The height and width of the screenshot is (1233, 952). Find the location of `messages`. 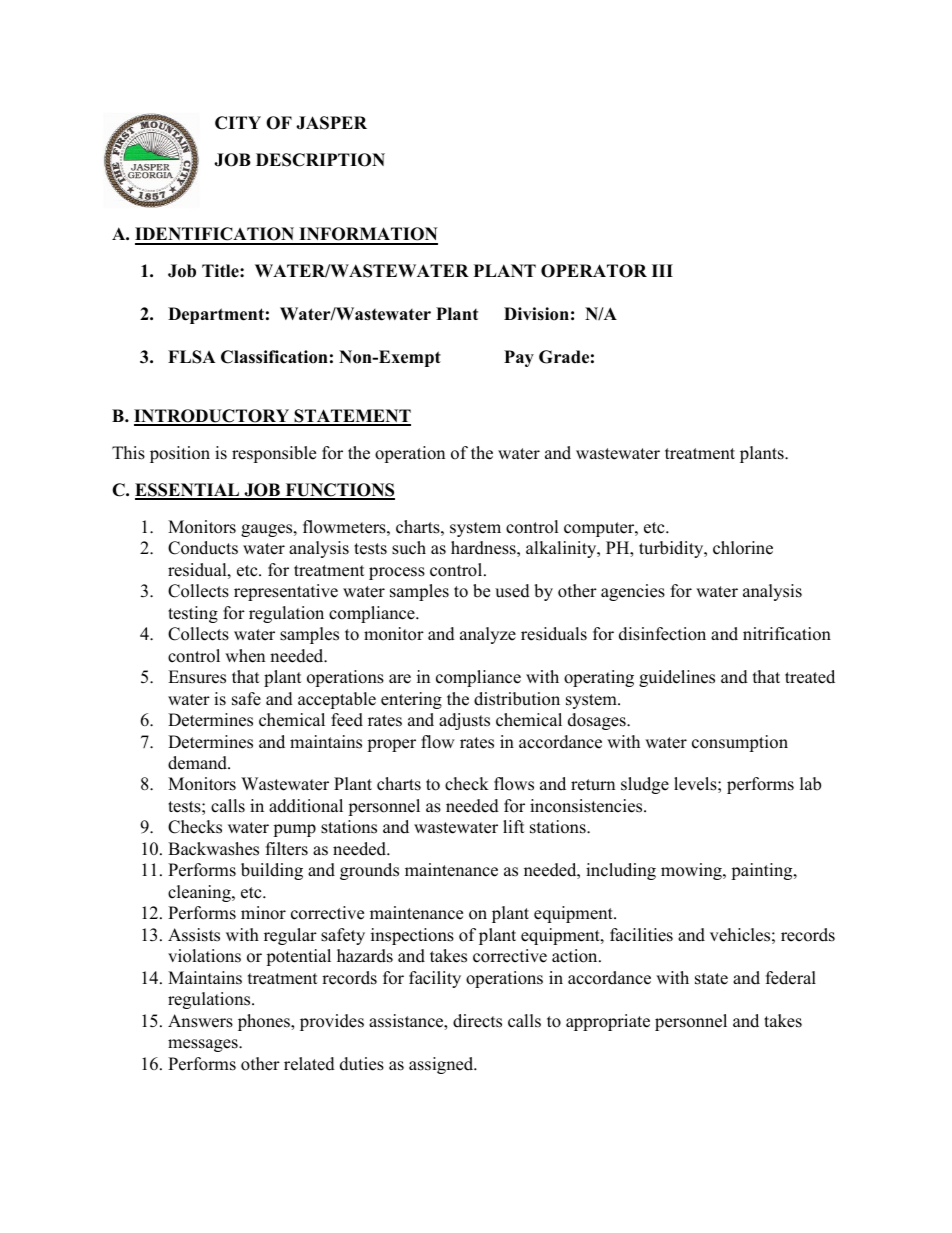

messages is located at coordinates (204, 1045).
